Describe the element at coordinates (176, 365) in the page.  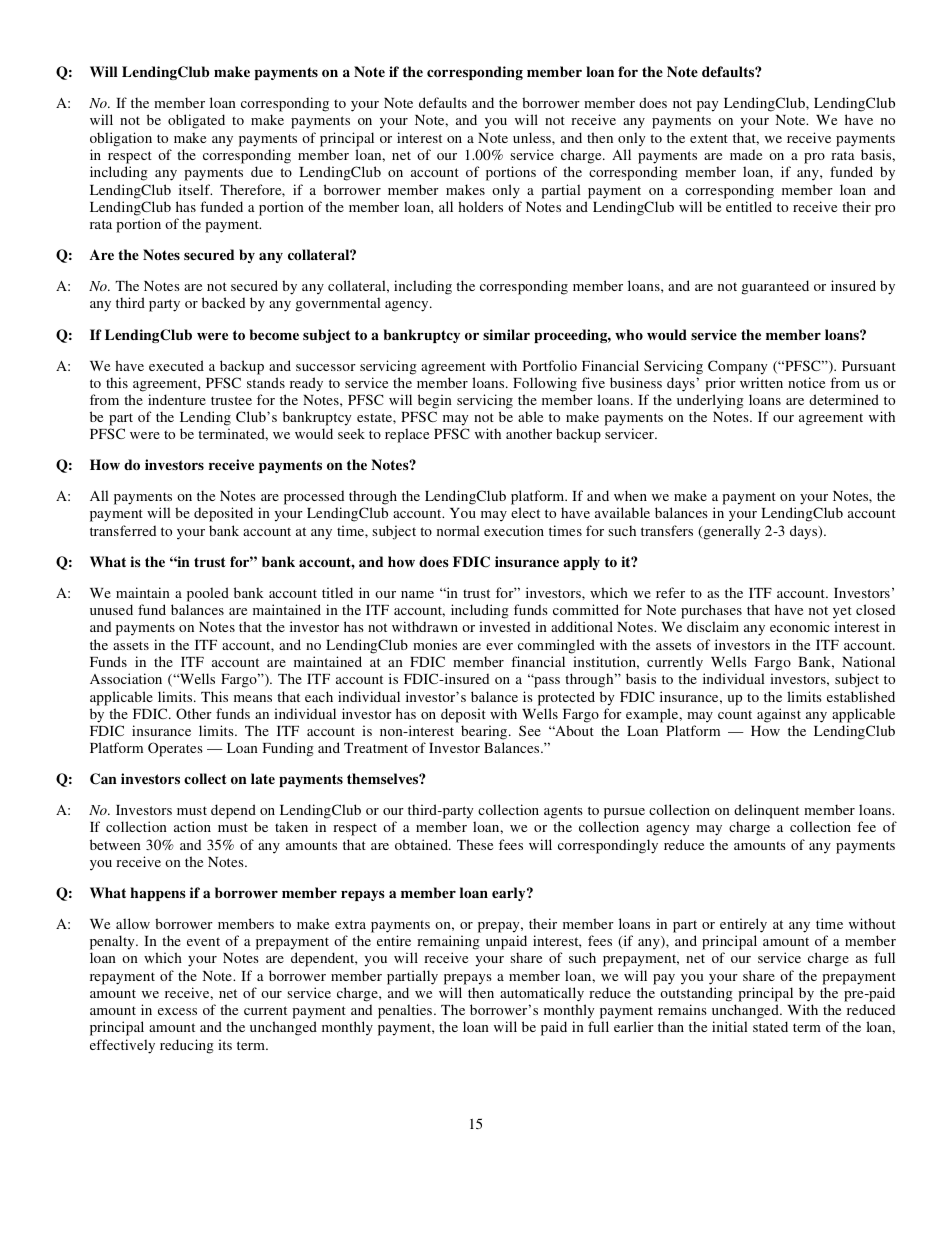
I see `executed` at that location.
